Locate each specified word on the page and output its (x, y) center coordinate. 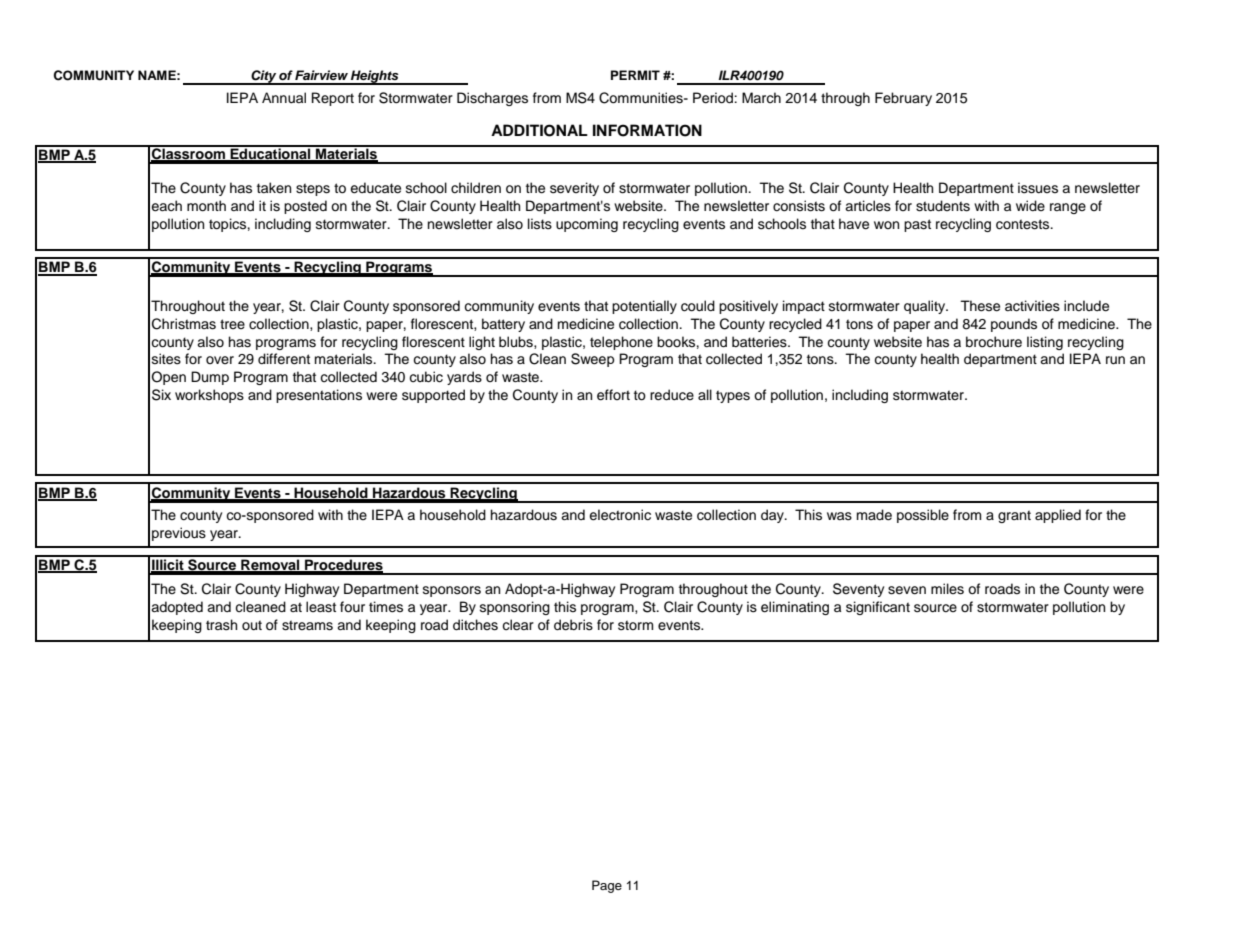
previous (179, 534)
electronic (620, 515)
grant (1014, 516)
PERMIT (635, 75)
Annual (284, 98)
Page (607, 886)
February (903, 99)
